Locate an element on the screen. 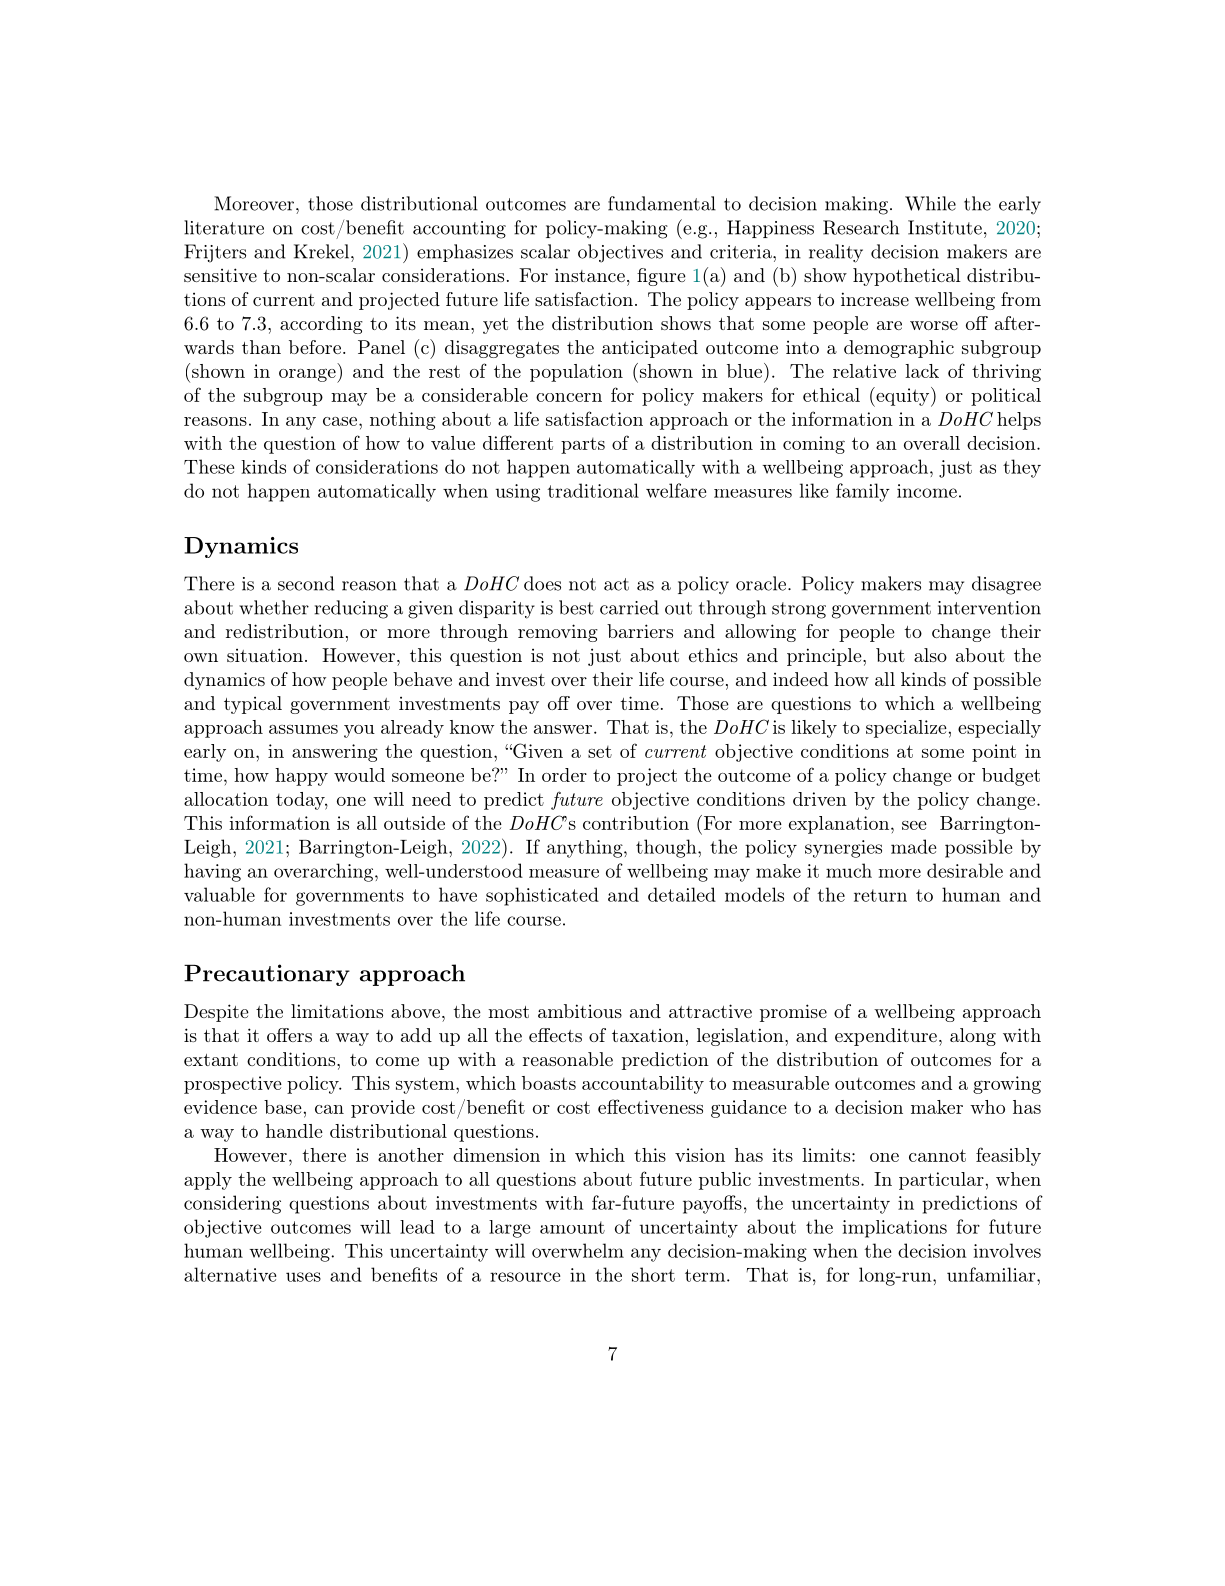  assumes is located at coordinates (303, 729).
